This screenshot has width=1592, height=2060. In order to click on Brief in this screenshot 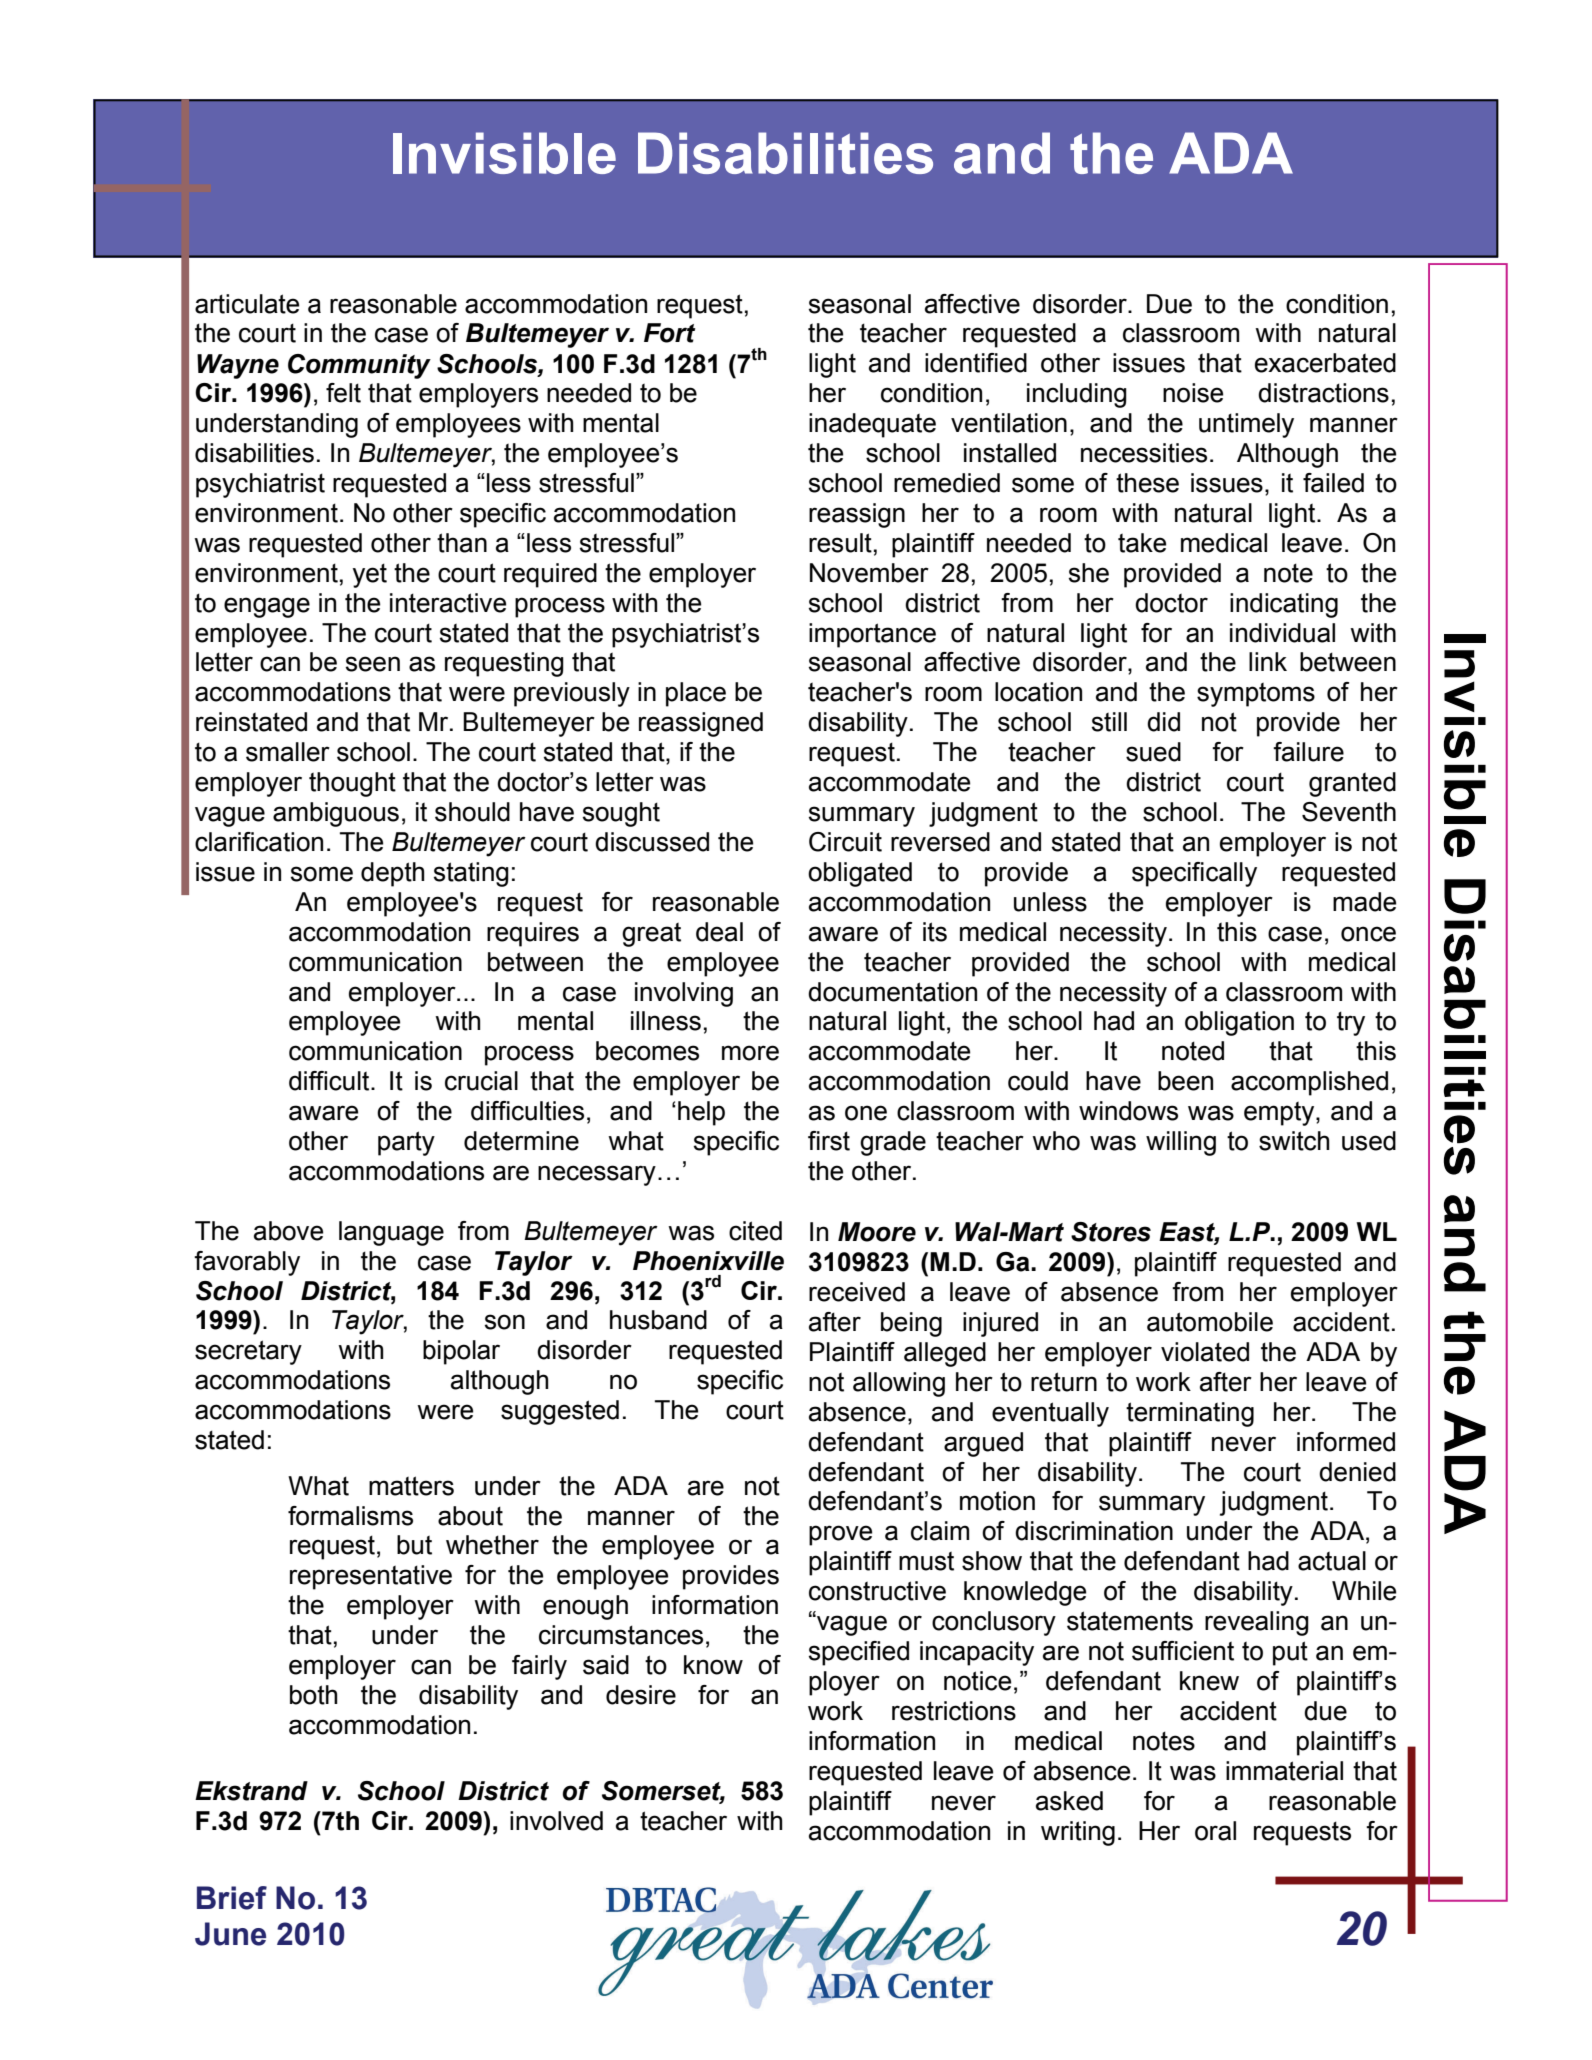, I will do `click(232, 1898)`.
